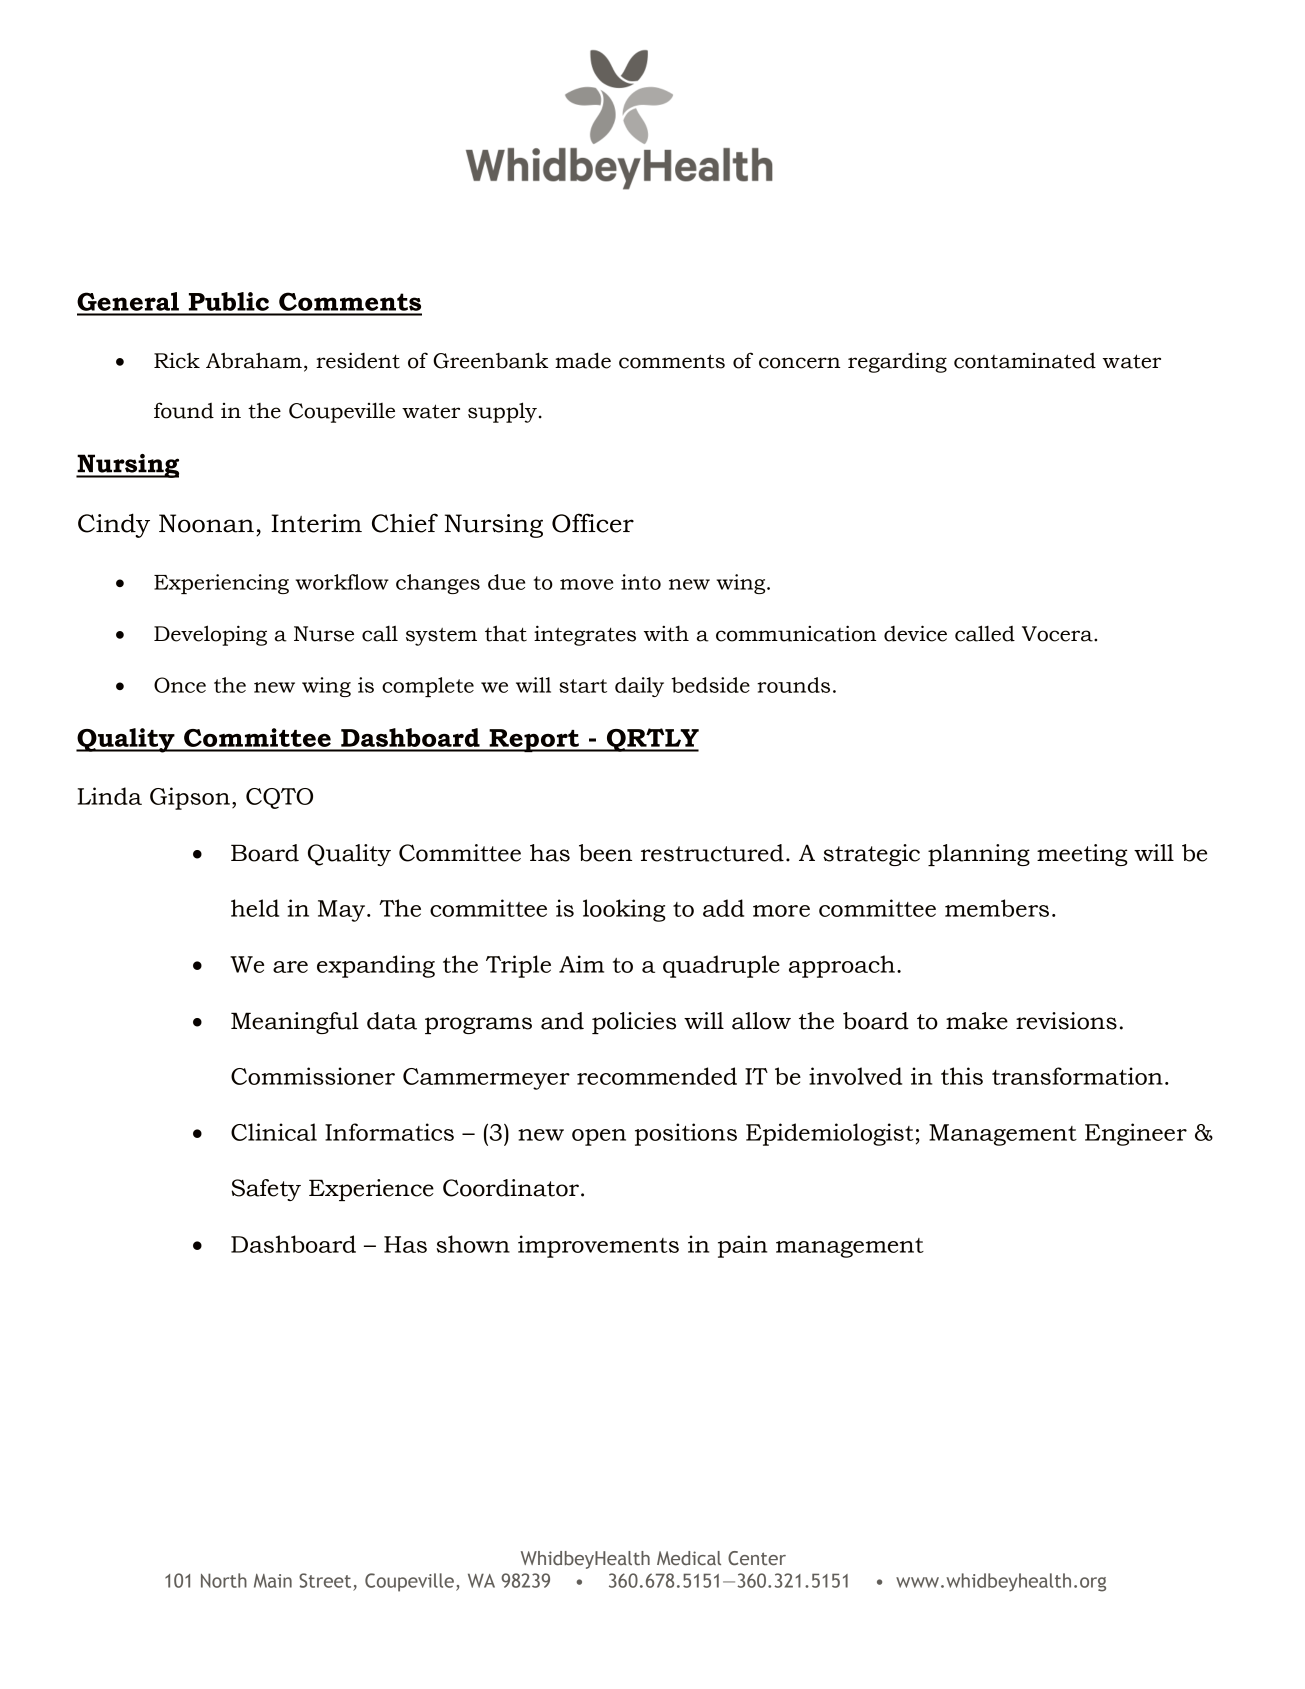 The image size is (1305, 1689). What do you see at coordinates (1136, 1134) in the image?
I see `Engineer` at bounding box center [1136, 1134].
